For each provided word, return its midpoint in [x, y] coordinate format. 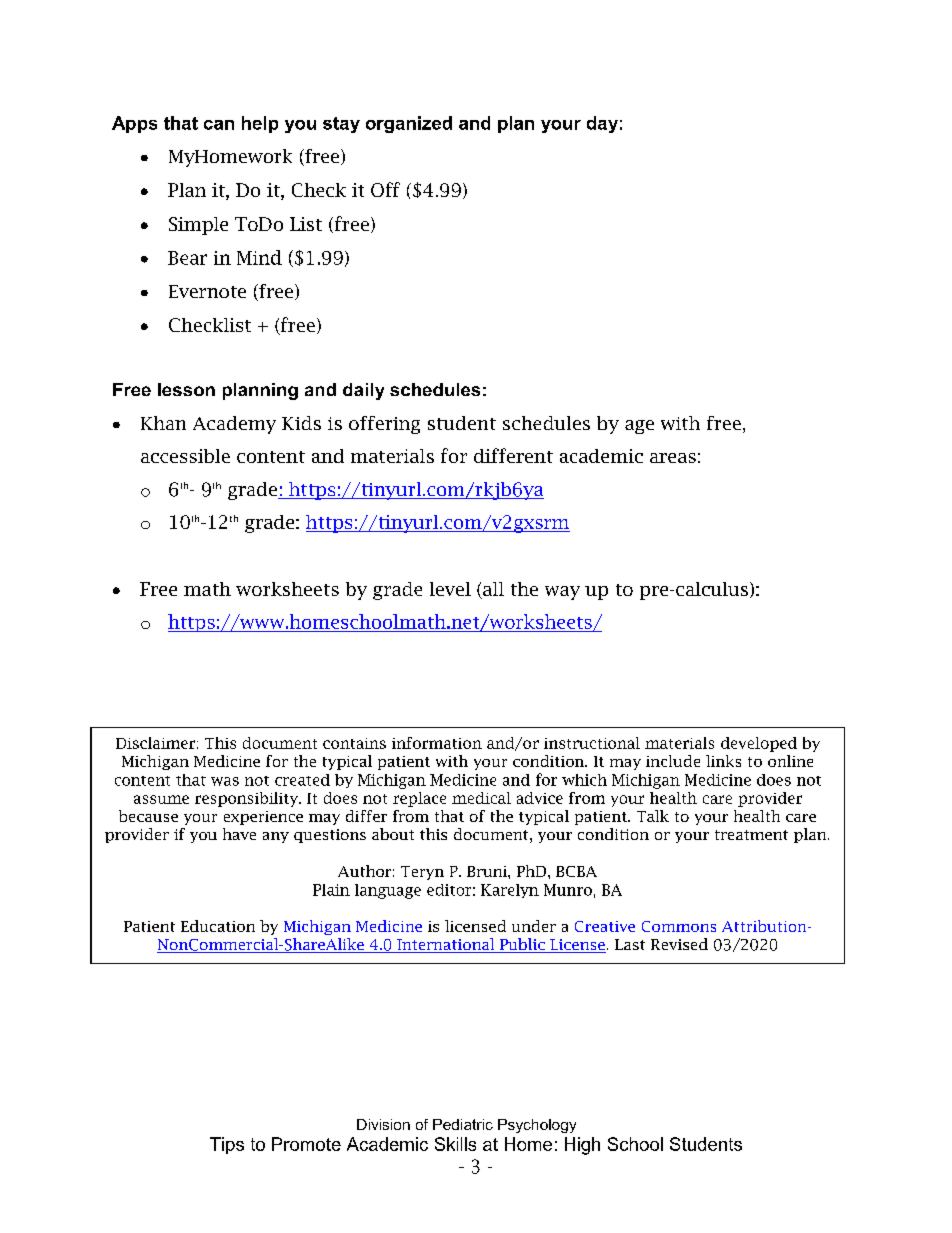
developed [759, 744]
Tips [227, 1145]
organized [409, 124]
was [225, 781]
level [450, 589]
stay [341, 125]
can [219, 125]
